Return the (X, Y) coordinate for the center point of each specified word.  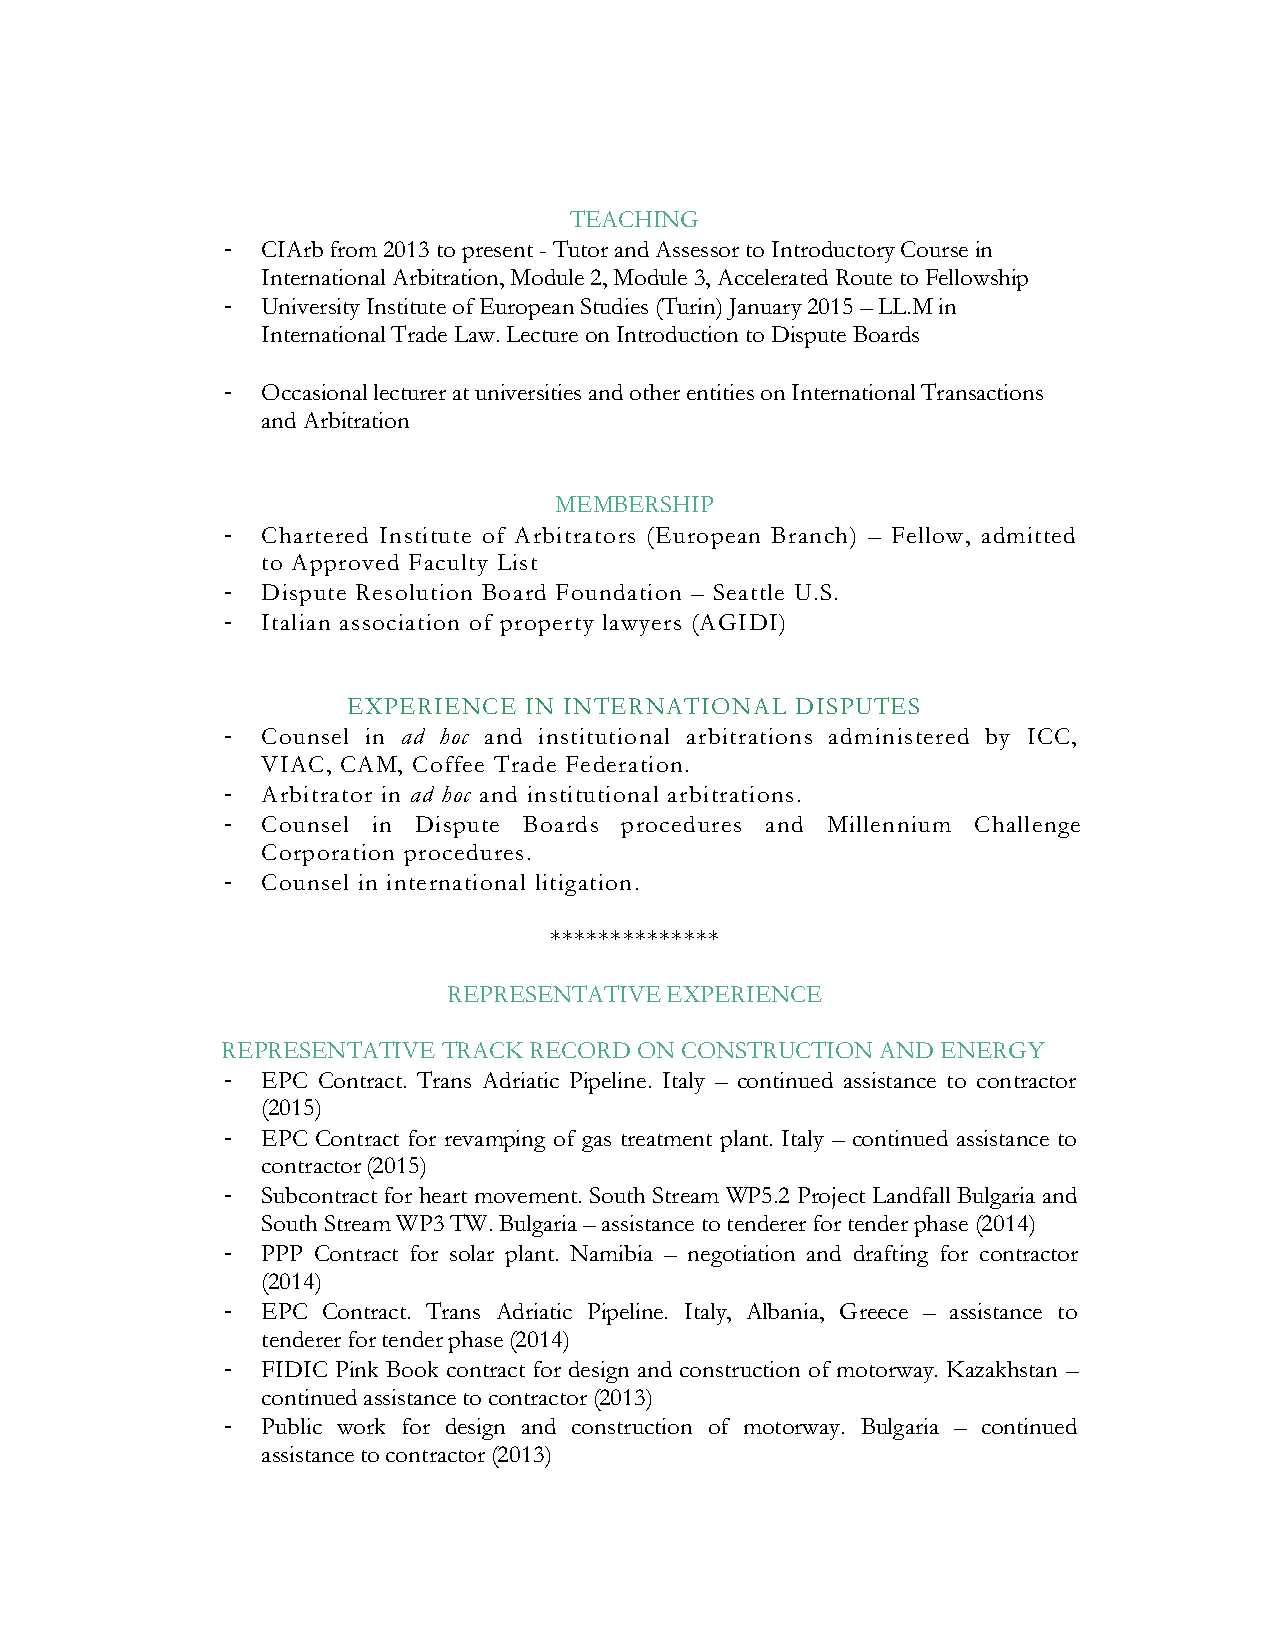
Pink (357, 1369)
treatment (667, 1140)
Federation (624, 764)
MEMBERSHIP (634, 504)
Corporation (328, 855)
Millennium (889, 824)
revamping (495, 1141)
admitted (1028, 535)
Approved (345, 565)
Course (934, 249)
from (354, 249)
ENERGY (993, 1050)
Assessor (697, 249)
